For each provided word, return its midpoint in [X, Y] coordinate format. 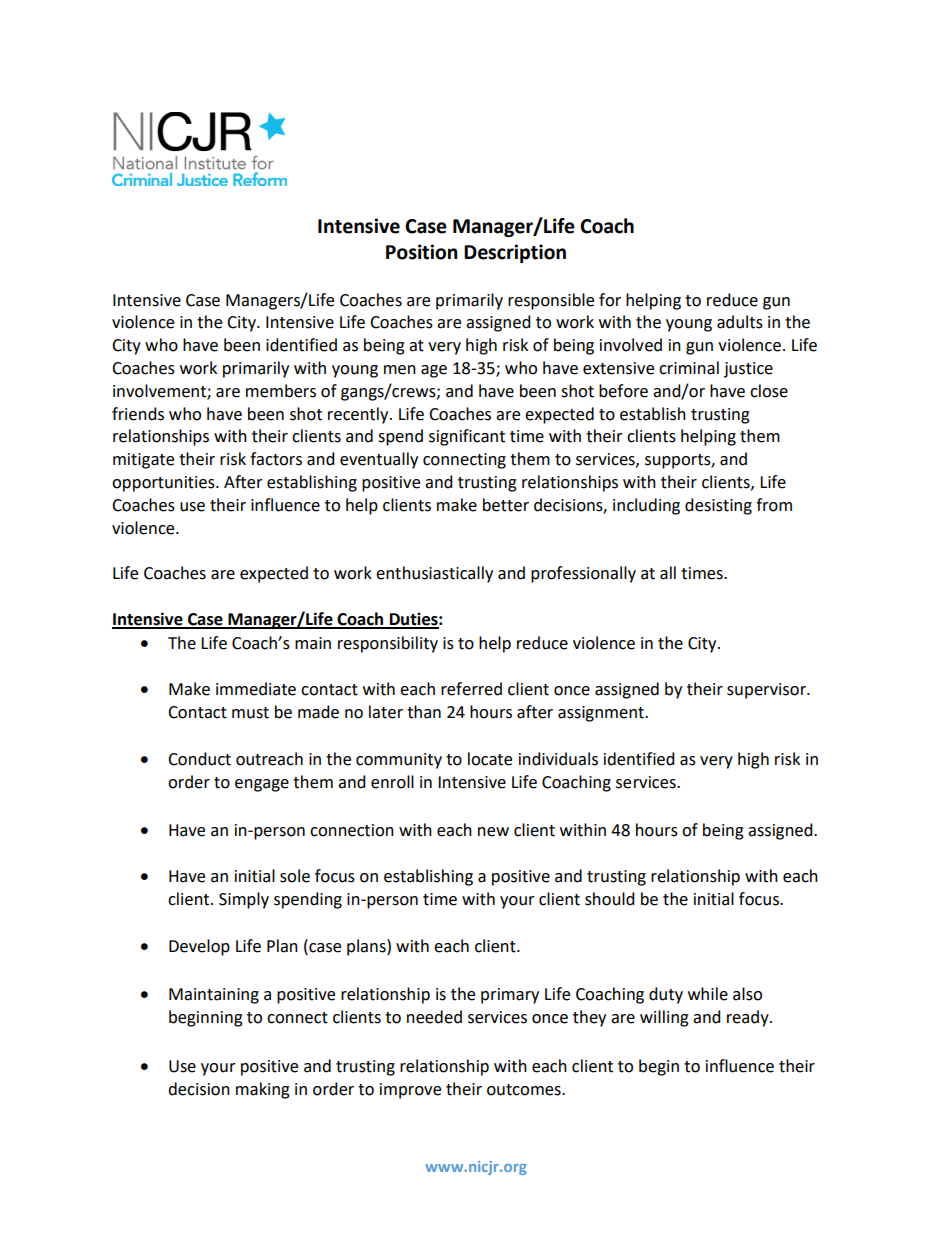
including [646, 506]
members [281, 391]
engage [262, 785]
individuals [558, 759]
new [493, 832]
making [263, 1090]
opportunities [164, 484]
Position [422, 252]
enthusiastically [434, 574]
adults [740, 322]
